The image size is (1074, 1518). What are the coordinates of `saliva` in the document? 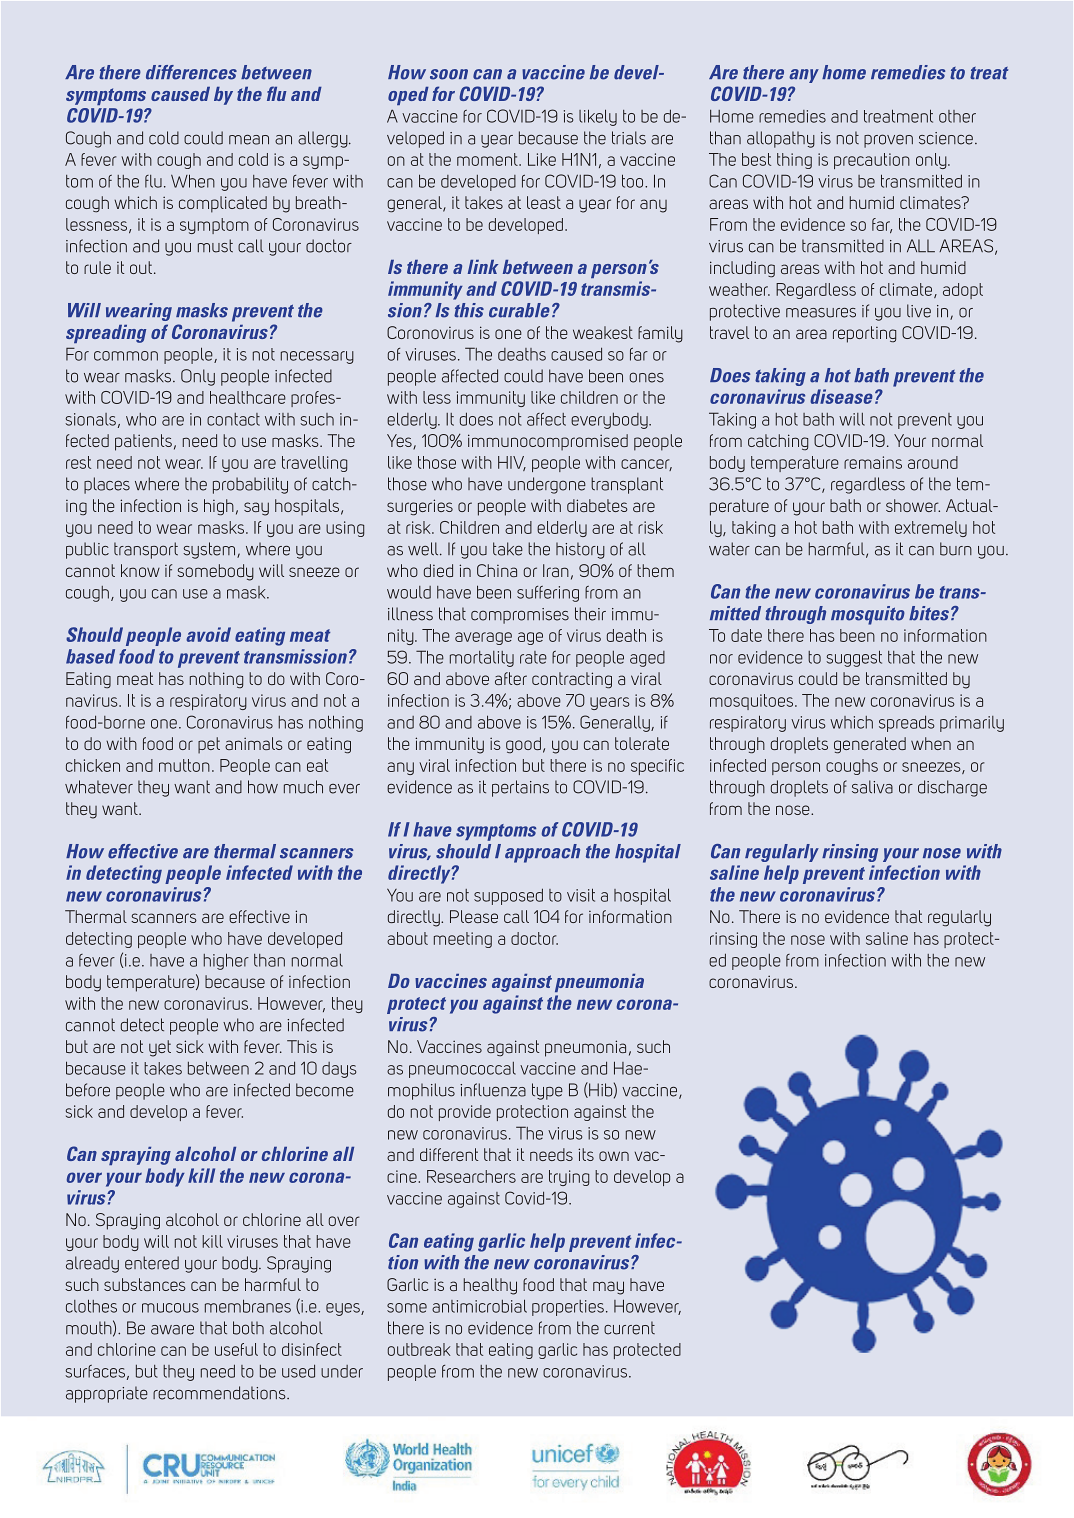 It's located at (872, 787).
